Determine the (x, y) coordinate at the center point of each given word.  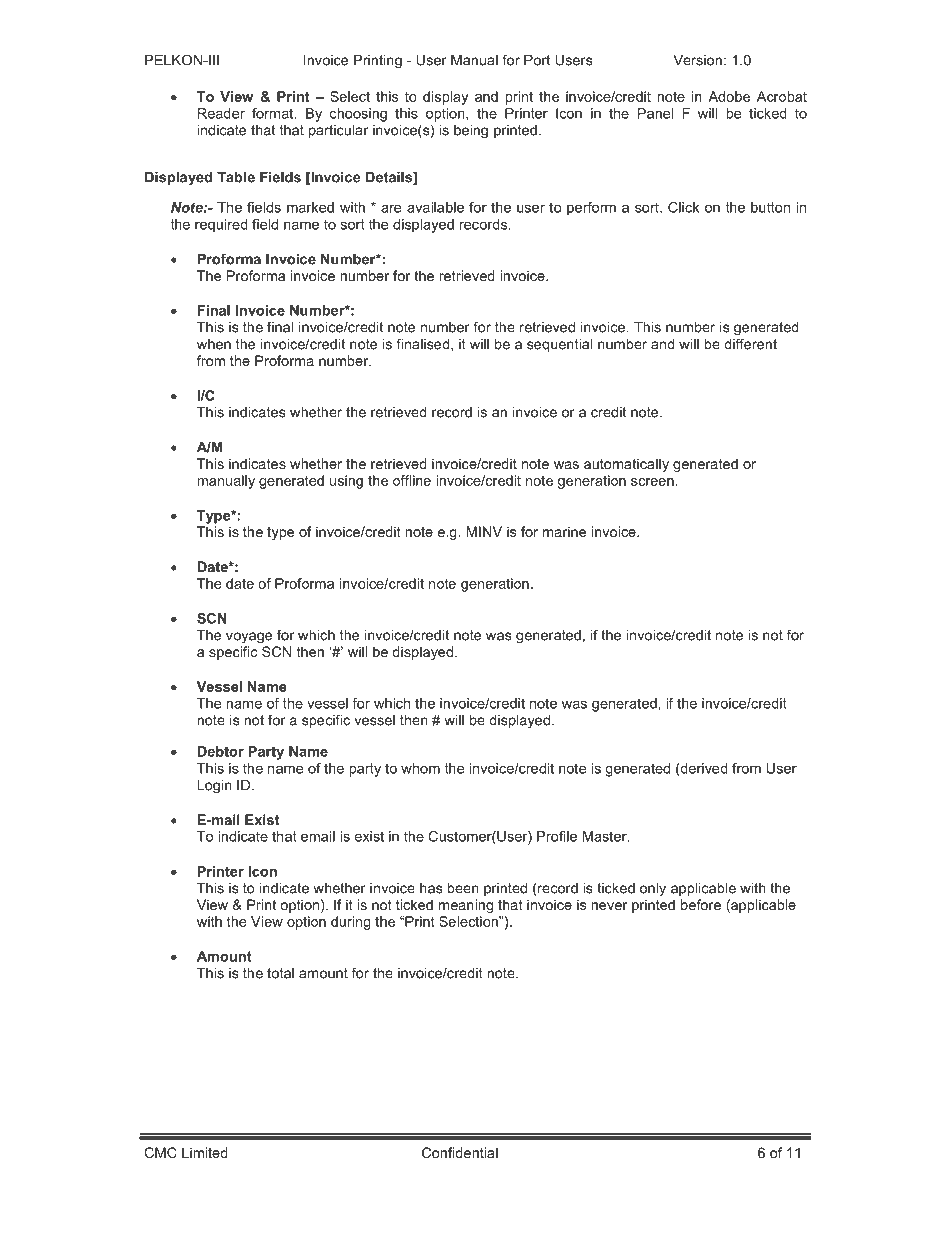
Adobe (729, 96)
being (471, 132)
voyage (249, 638)
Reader (221, 113)
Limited (205, 1152)
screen (652, 482)
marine (564, 531)
